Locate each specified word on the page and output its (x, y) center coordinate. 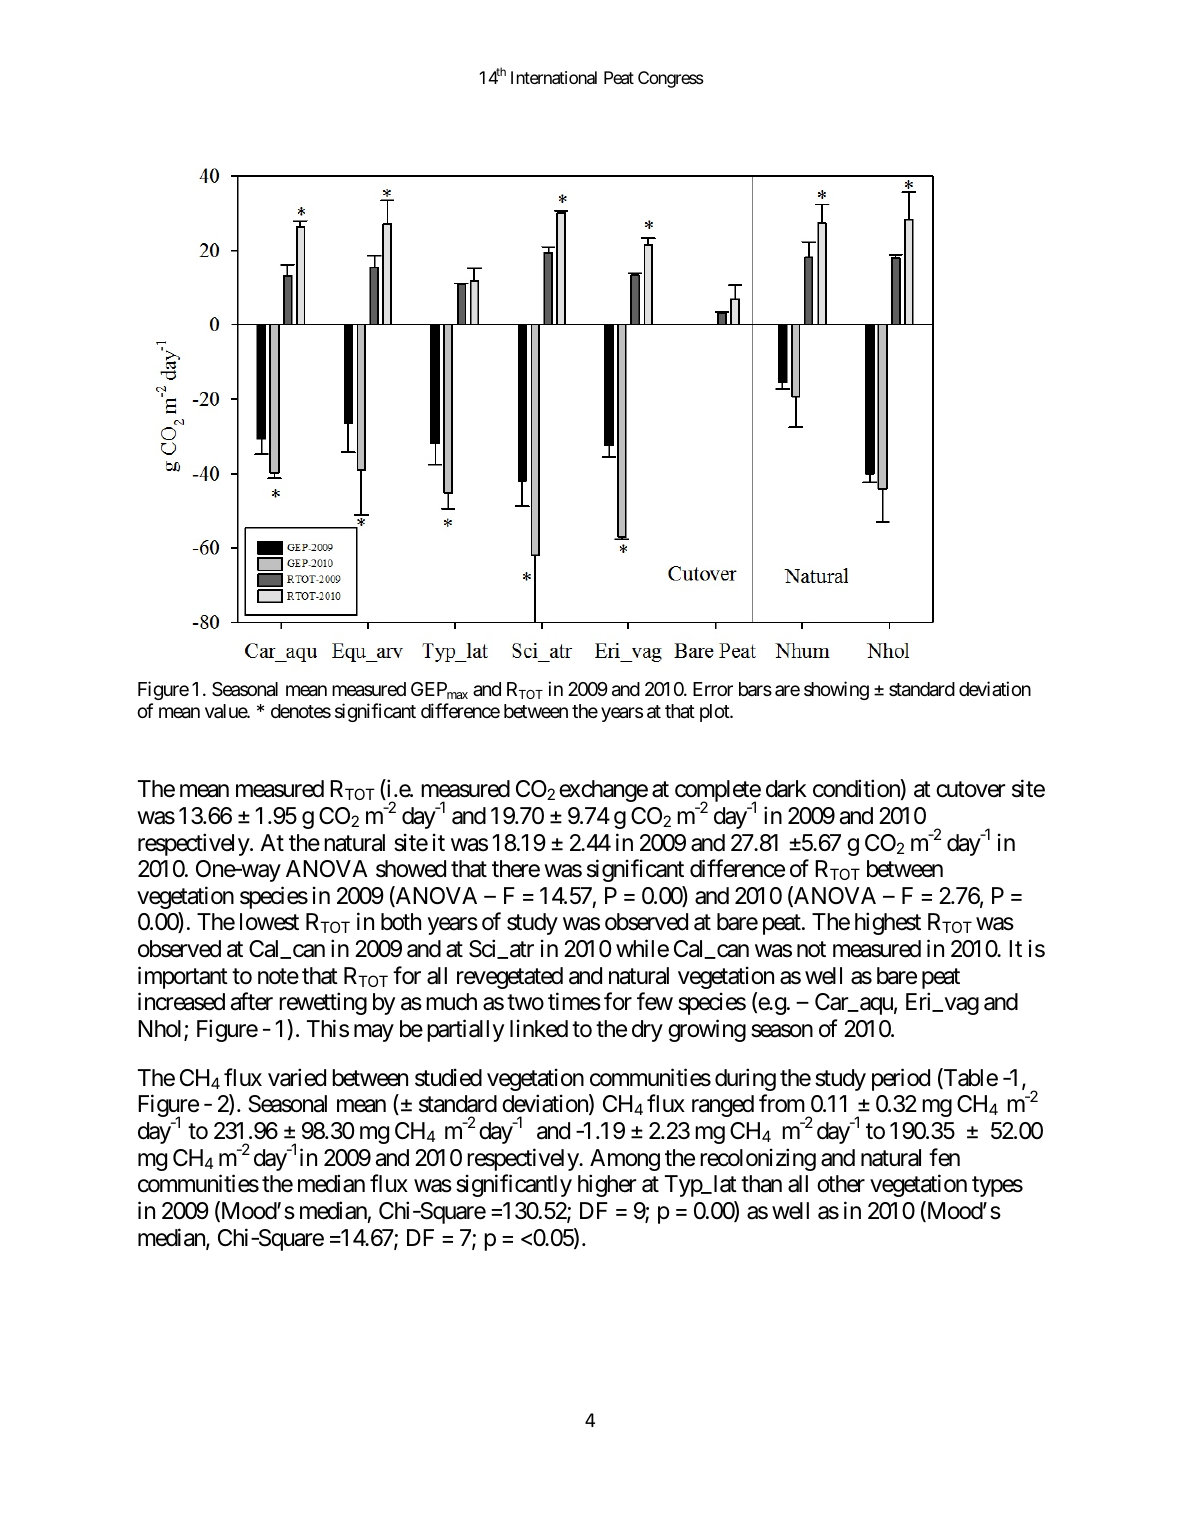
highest (888, 924)
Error (713, 689)
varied (297, 1077)
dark (786, 789)
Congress (671, 79)
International (554, 77)
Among (625, 1160)
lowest (269, 922)
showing (836, 690)
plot (715, 713)
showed (411, 869)
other (841, 1184)
